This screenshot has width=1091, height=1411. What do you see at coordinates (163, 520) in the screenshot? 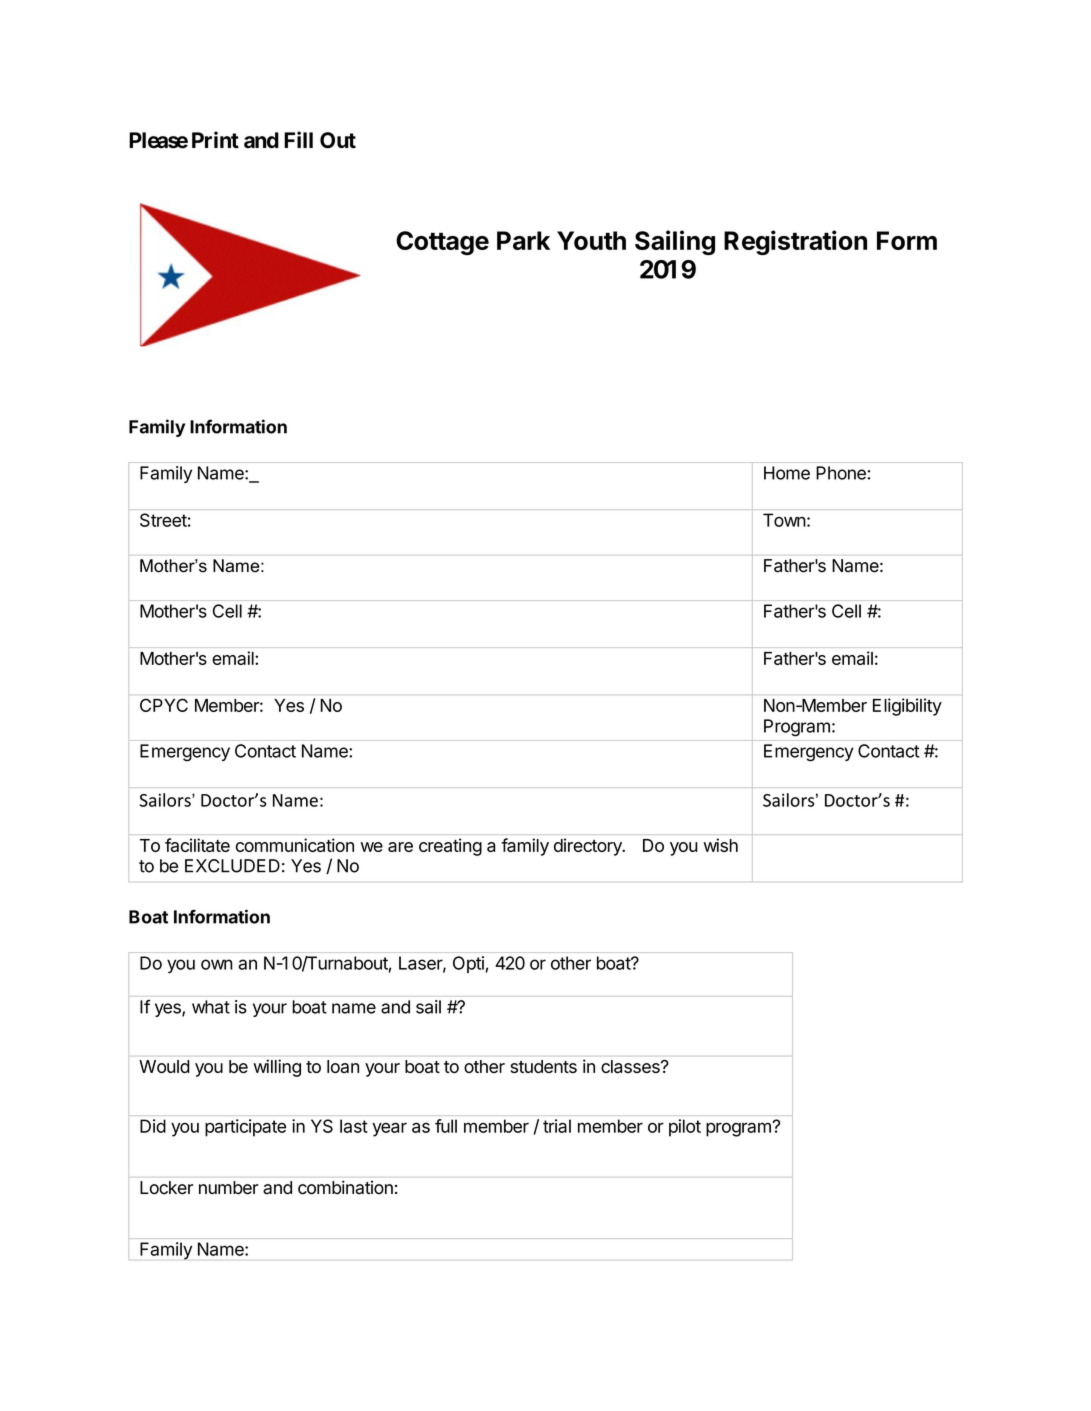
I see `Street` at bounding box center [163, 520].
